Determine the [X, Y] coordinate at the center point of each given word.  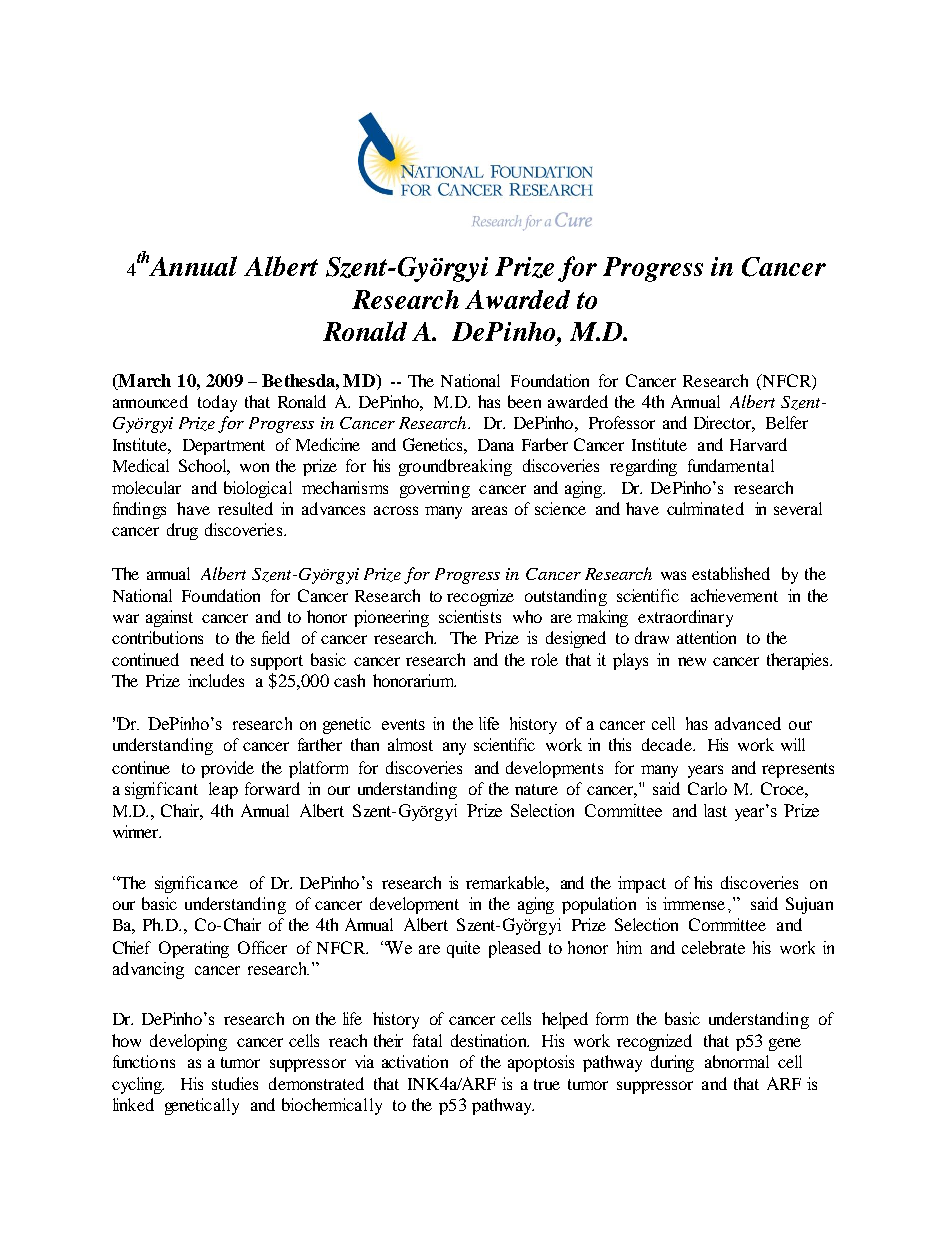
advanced [748, 723]
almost [410, 744]
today [217, 403]
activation [415, 1061]
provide [227, 769]
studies [235, 1083]
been [524, 401]
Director [724, 424]
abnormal [737, 1061]
